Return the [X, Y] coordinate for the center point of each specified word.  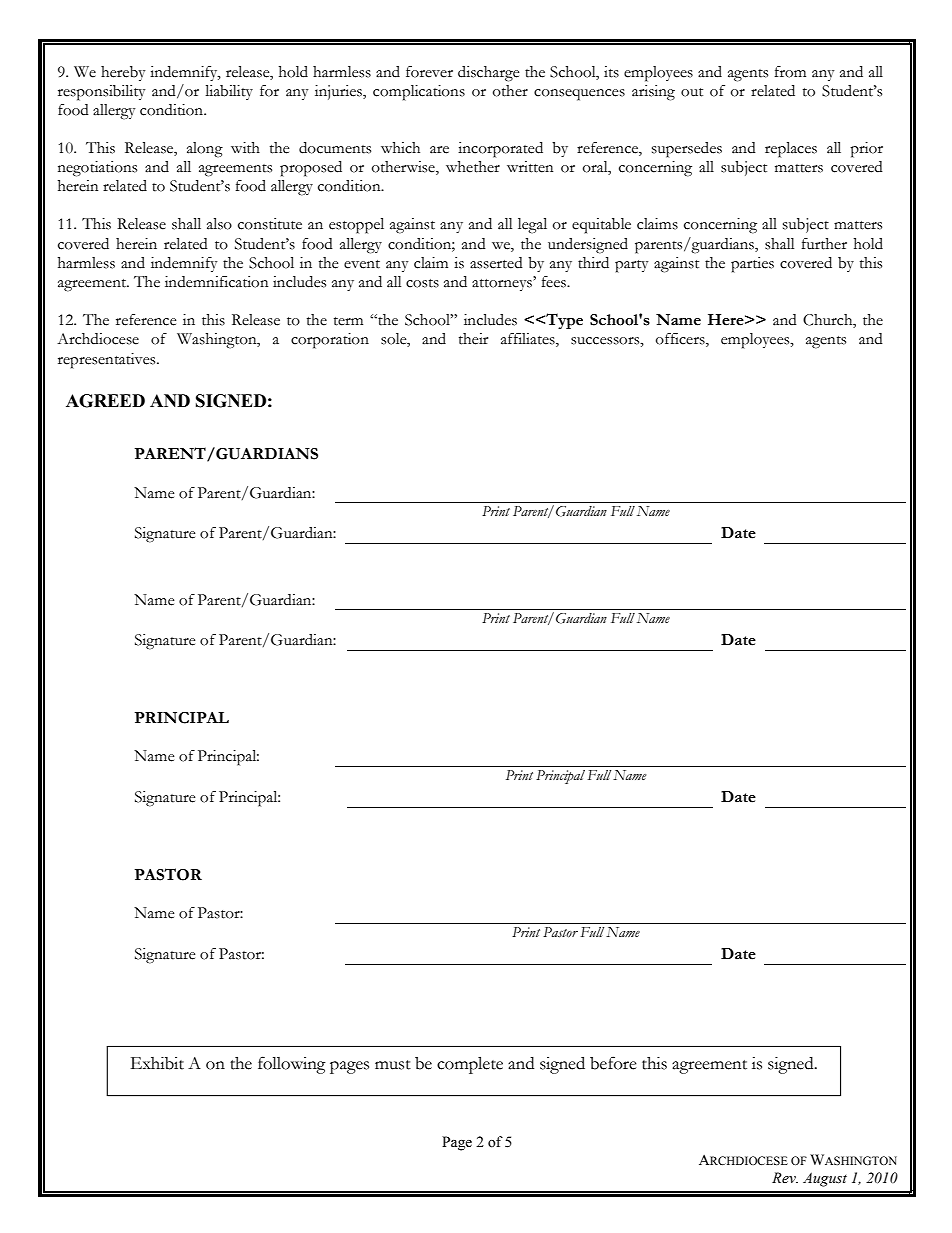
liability [229, 92]
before [613, 1063]
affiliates [529, 340]
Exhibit [157, 1063]
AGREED [105, 401]
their [473, 339]
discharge [488, 74]
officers [681, 340]
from [790, 72]
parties [752, 265]
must [393, 1065]
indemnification [216, 282]
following [292, 1065]
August [825, 1179]
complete [470, 1065]
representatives [108, 361]
